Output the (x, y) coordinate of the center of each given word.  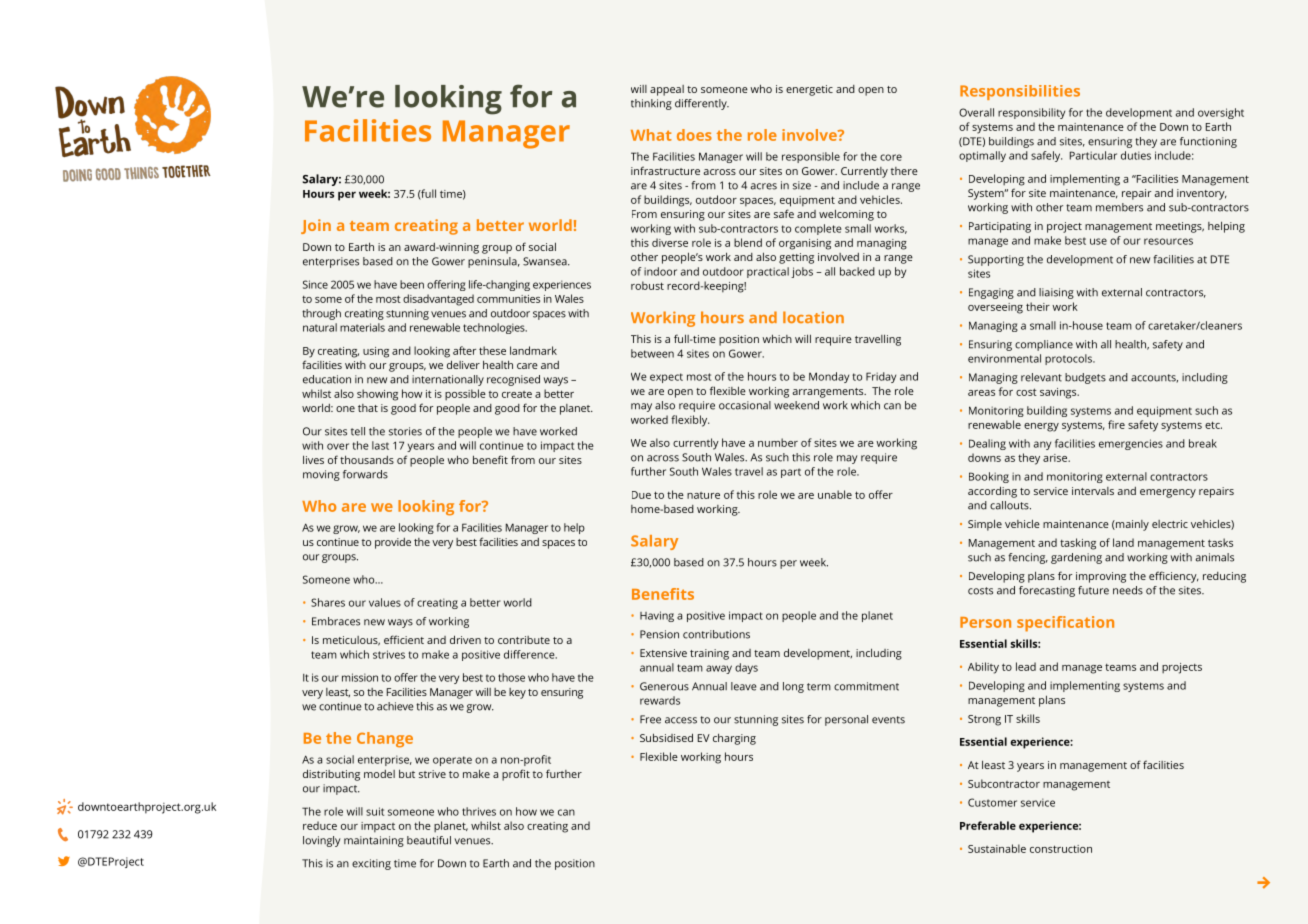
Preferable (988, 825)
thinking (651, 104)
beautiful (429, 840)
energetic (809, 90)
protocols (1069, 359)
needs (1128, 590)
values (385, 602)
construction (1061, 849)
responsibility (1031, 113)
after (464, 350)
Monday (829, 377)
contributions (716, 634)
